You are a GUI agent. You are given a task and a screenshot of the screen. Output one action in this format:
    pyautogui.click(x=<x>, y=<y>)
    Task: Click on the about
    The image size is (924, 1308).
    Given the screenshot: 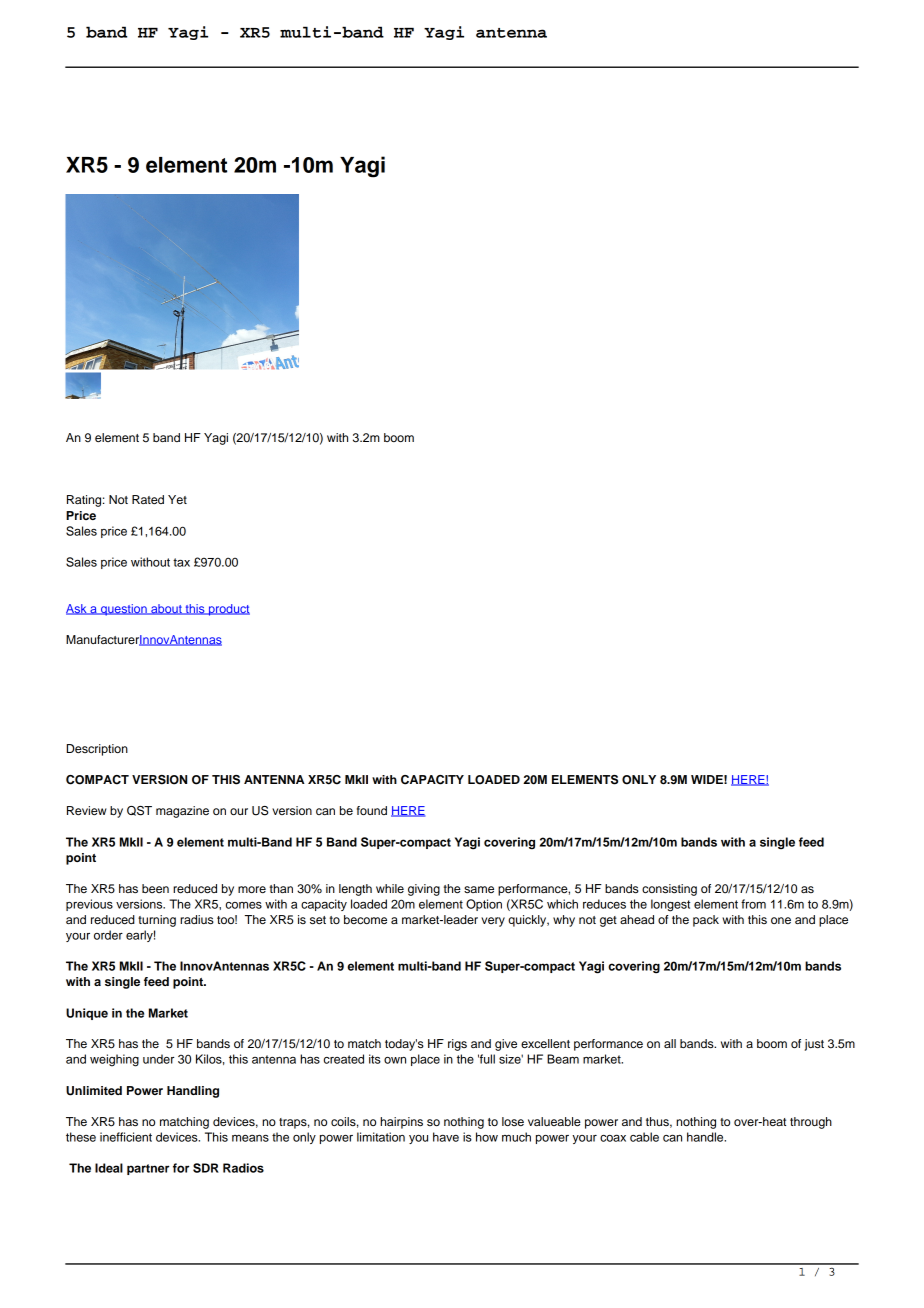 What is the action you would take?
    pyautogui.click(x=166, y=609)
